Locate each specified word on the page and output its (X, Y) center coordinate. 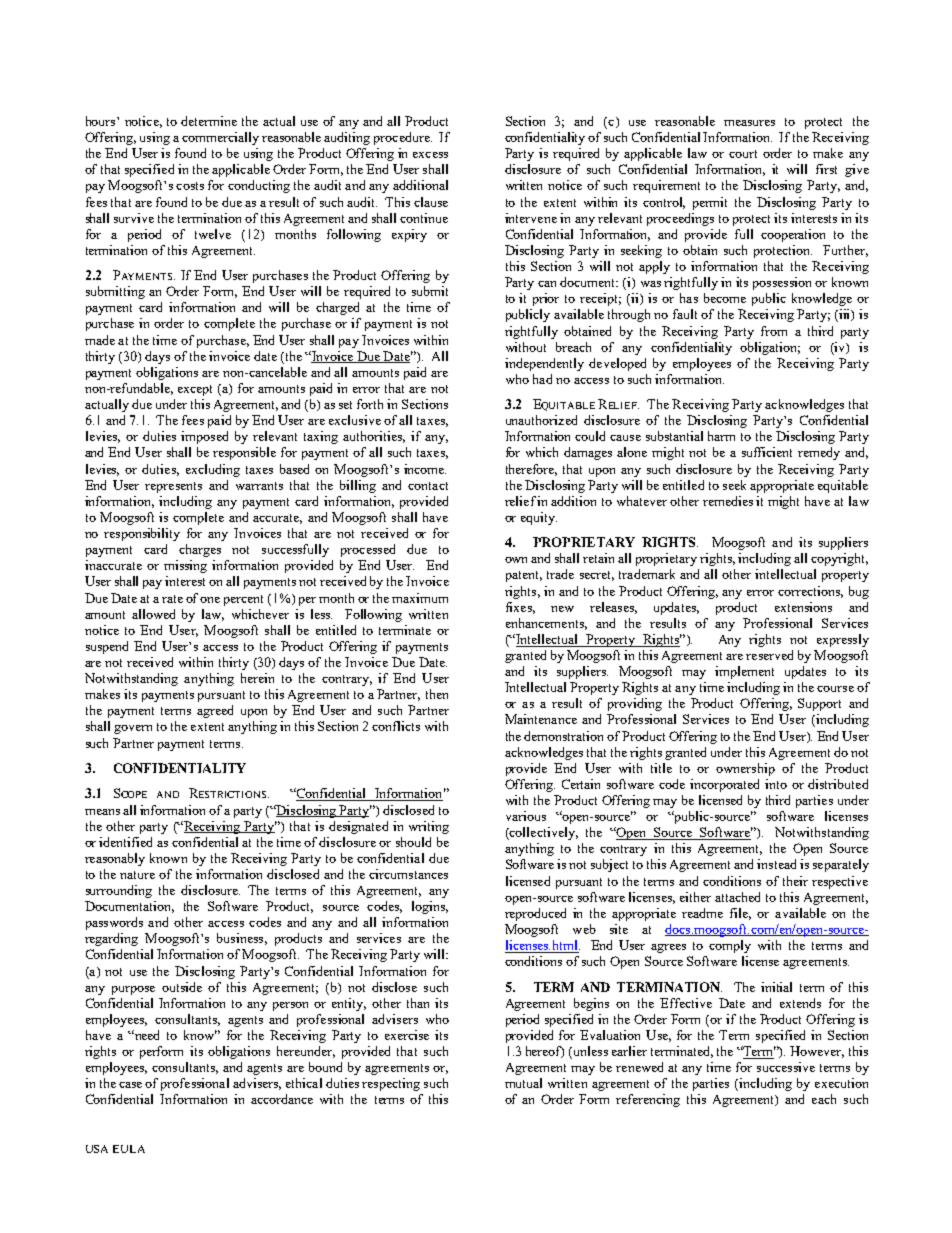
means (102, 812)
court (743, 154)
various (526, 816)
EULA (129, 1149)
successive (786, 1067)
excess (430, 155)
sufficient (767, 452)
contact (428, 486)
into (776, 784)
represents (173, 487)
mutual (523, 1083)
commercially (220, 138)
